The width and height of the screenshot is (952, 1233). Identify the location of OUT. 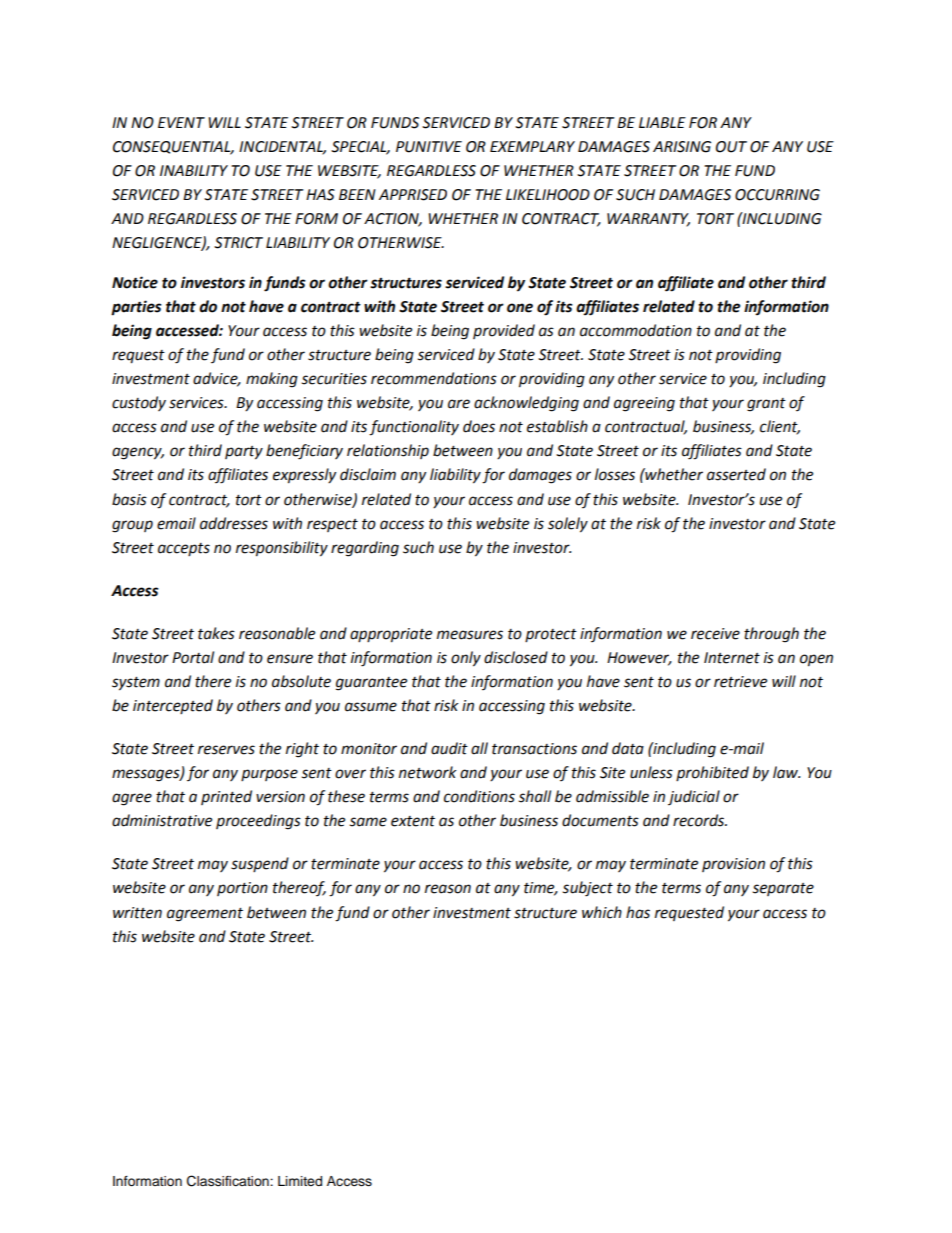
(731, 147).
